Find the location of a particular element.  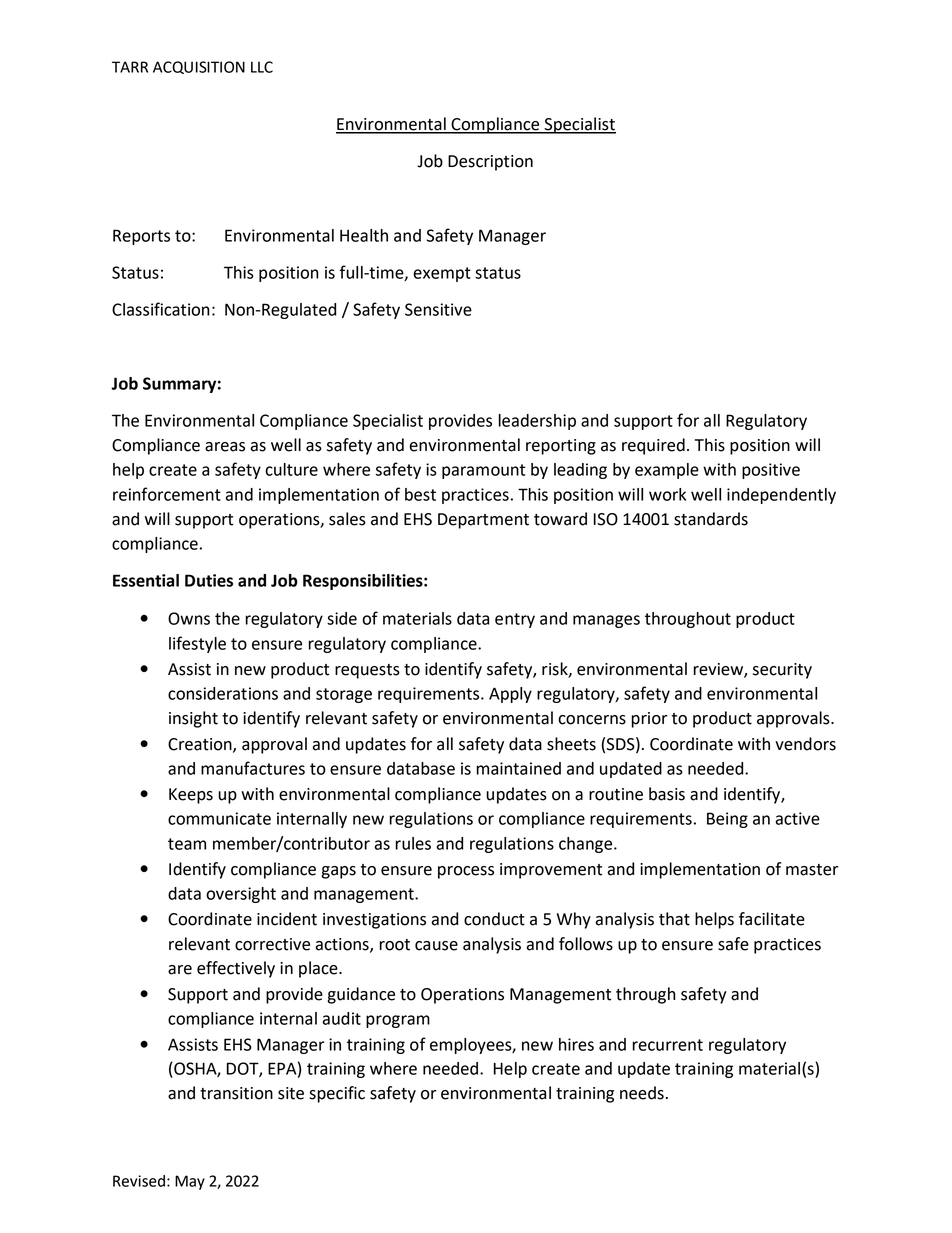

exempt is located at coordinates (442, 274).
